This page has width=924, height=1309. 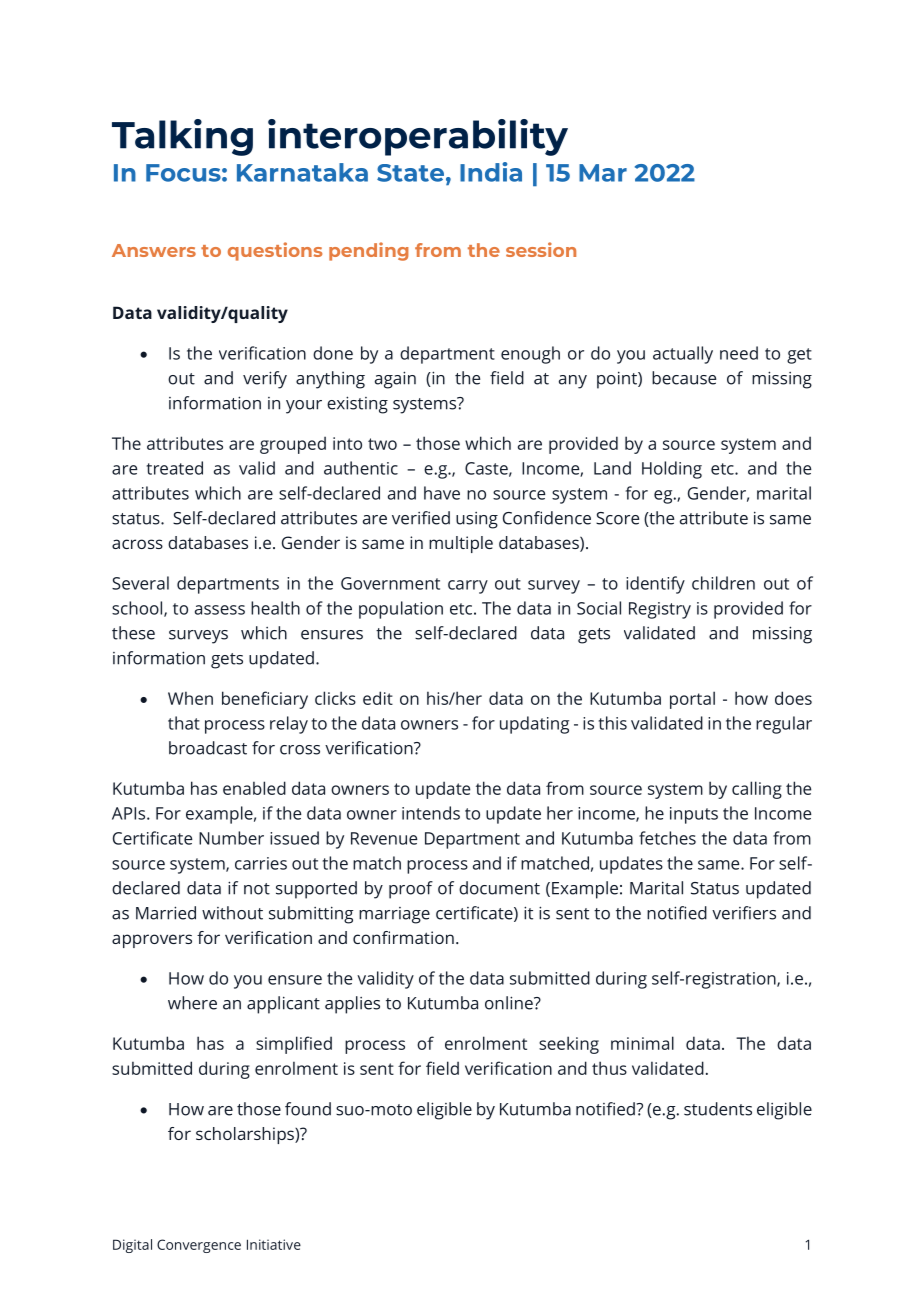 I want to click on portal, so click(x=692, y=700).
